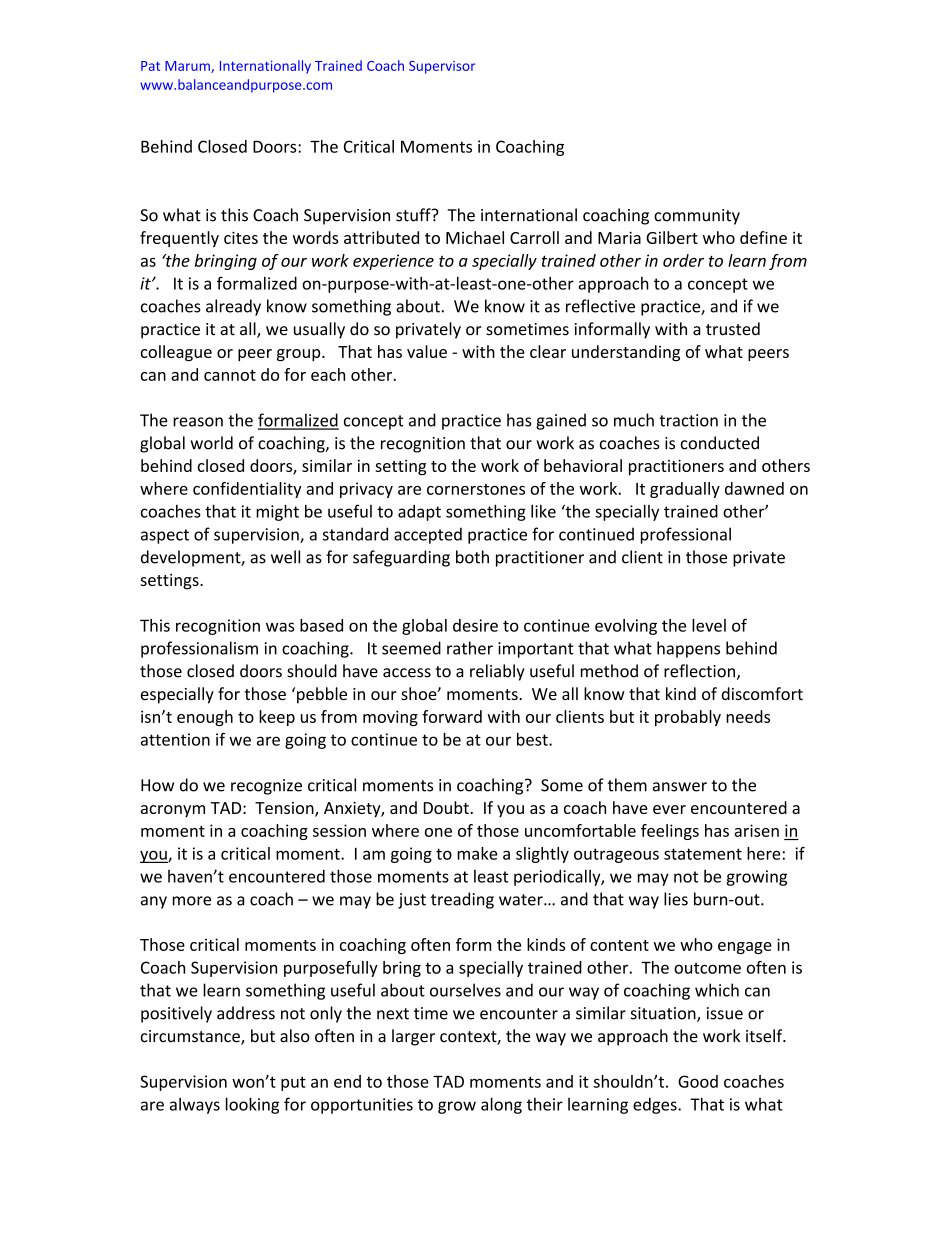 The width and height of the screenshot is (952, 1233). What do you see at coordinates (688, 420) in the screenshot?
I see `traction` at bounding box center [688, 420].
